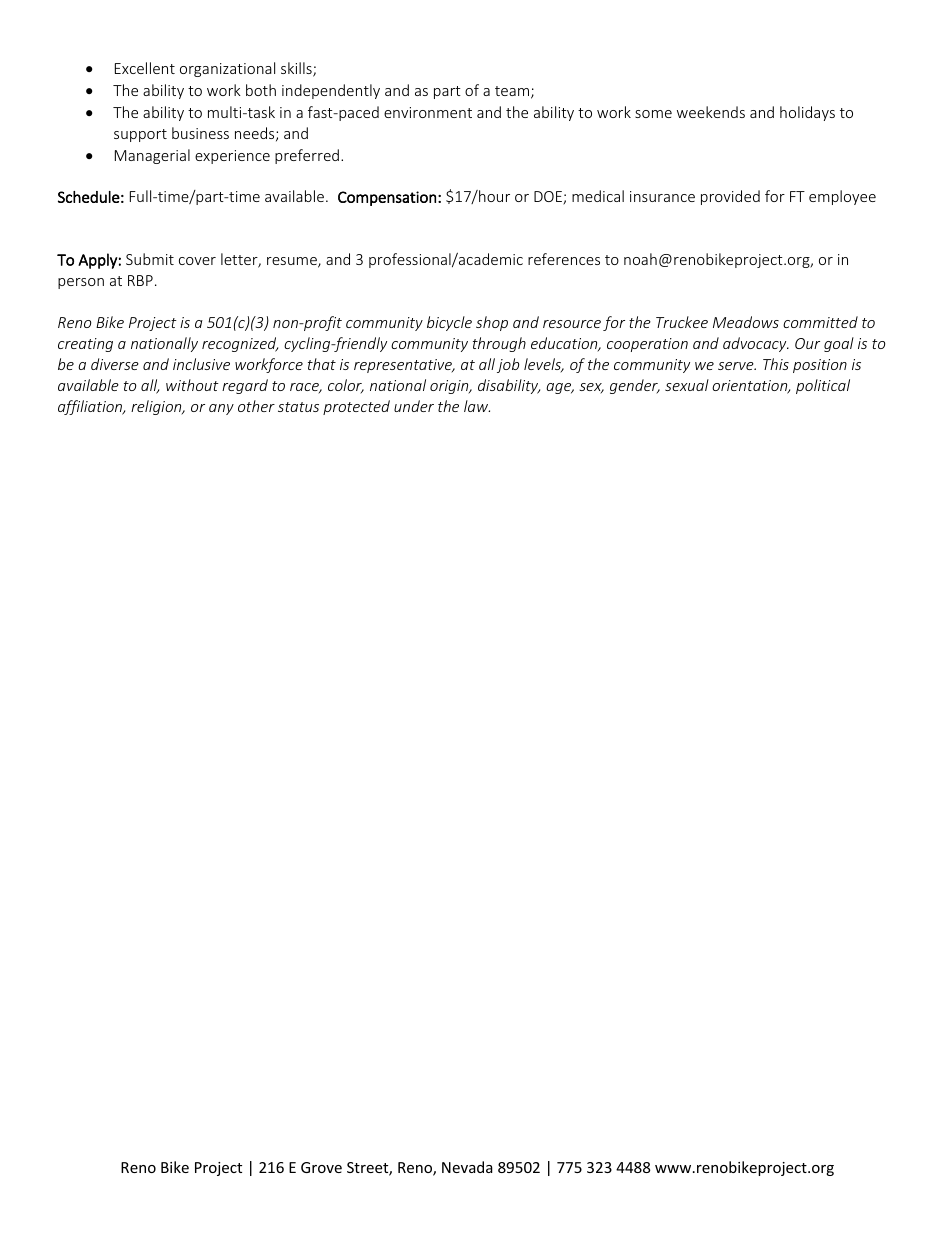  I want to click on environment, so click(428, 112).
